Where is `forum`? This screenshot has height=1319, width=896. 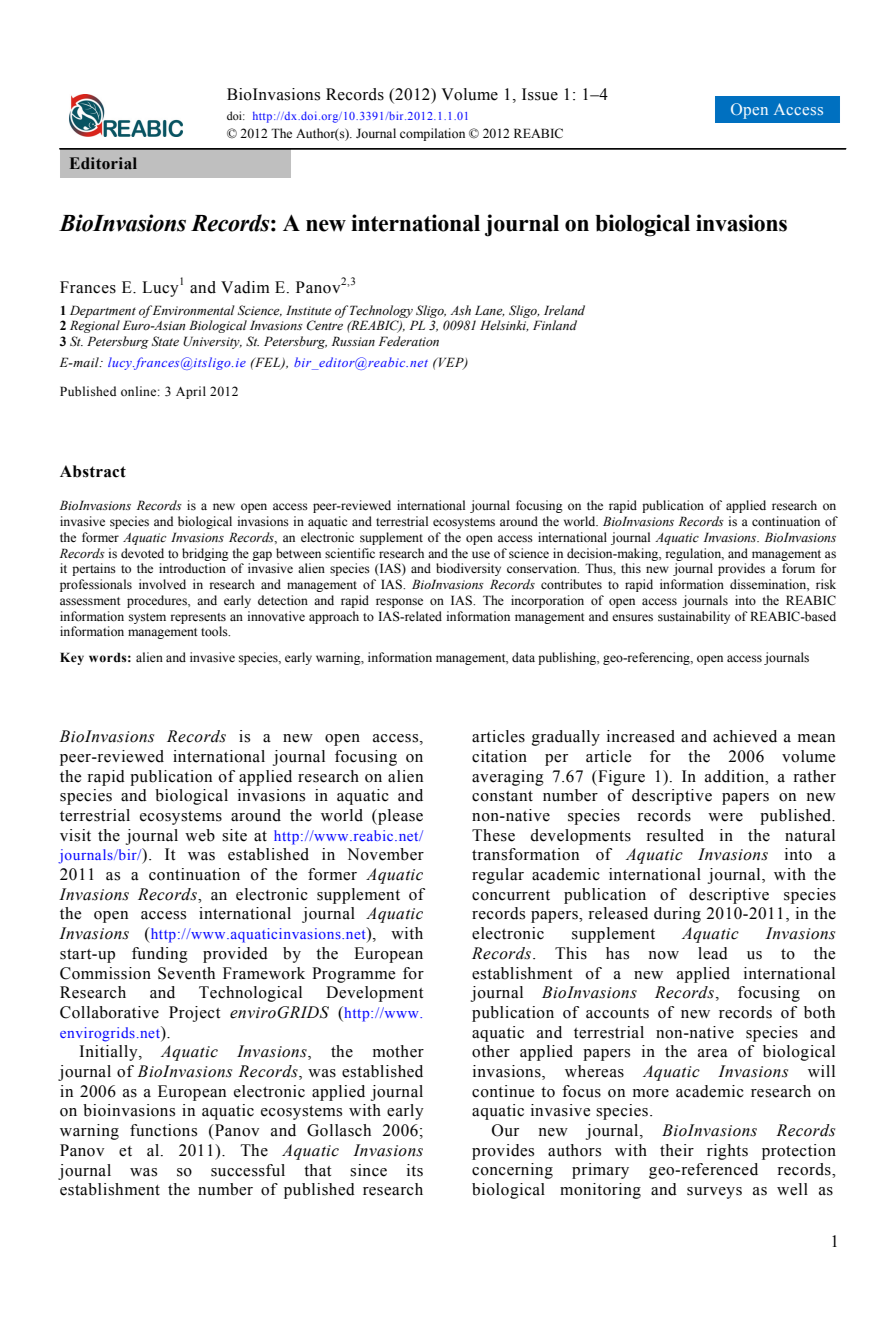
forum is located at coordinates (798, 568).
